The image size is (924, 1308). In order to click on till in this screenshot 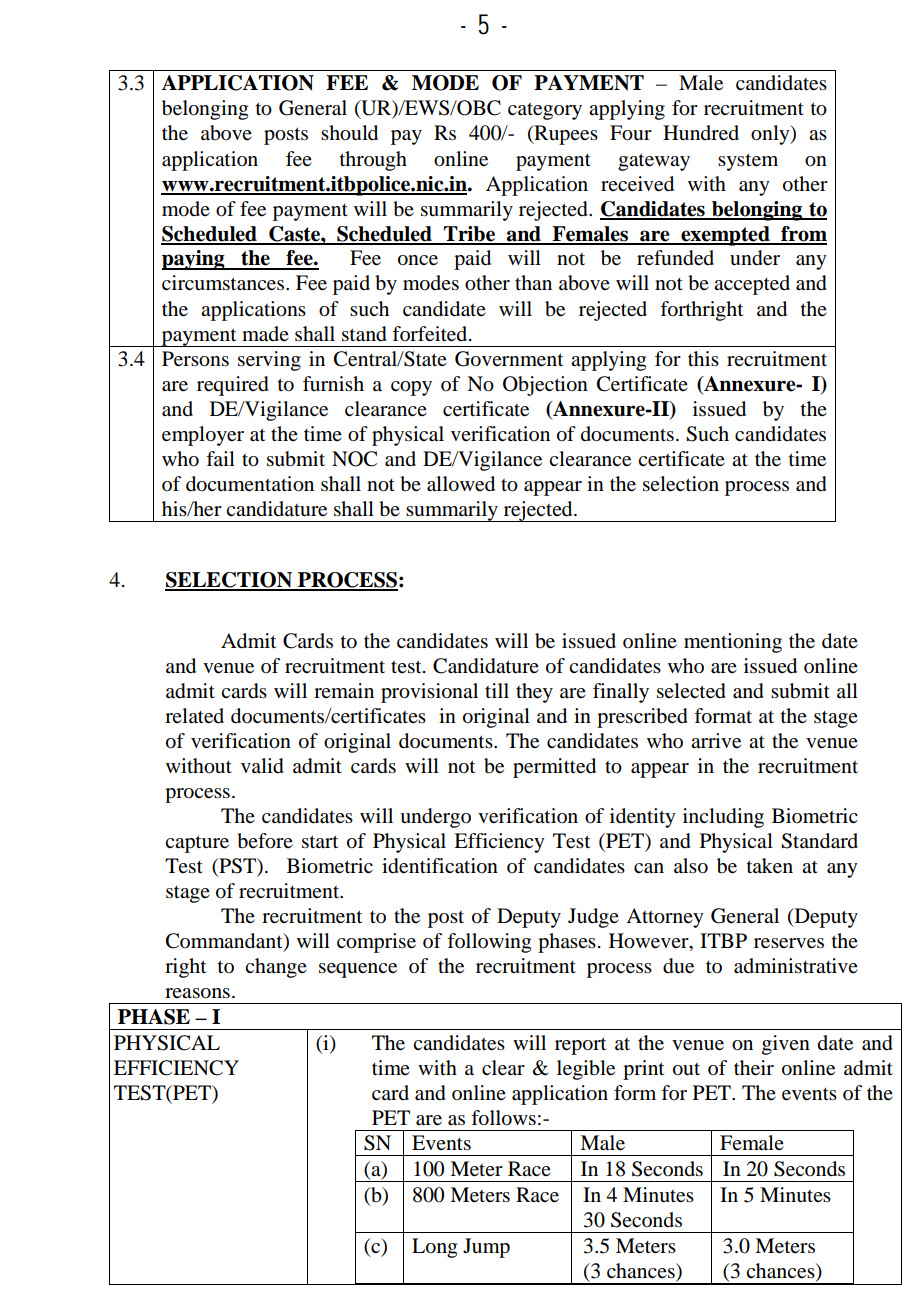, I will do `click(497, 690)`.
